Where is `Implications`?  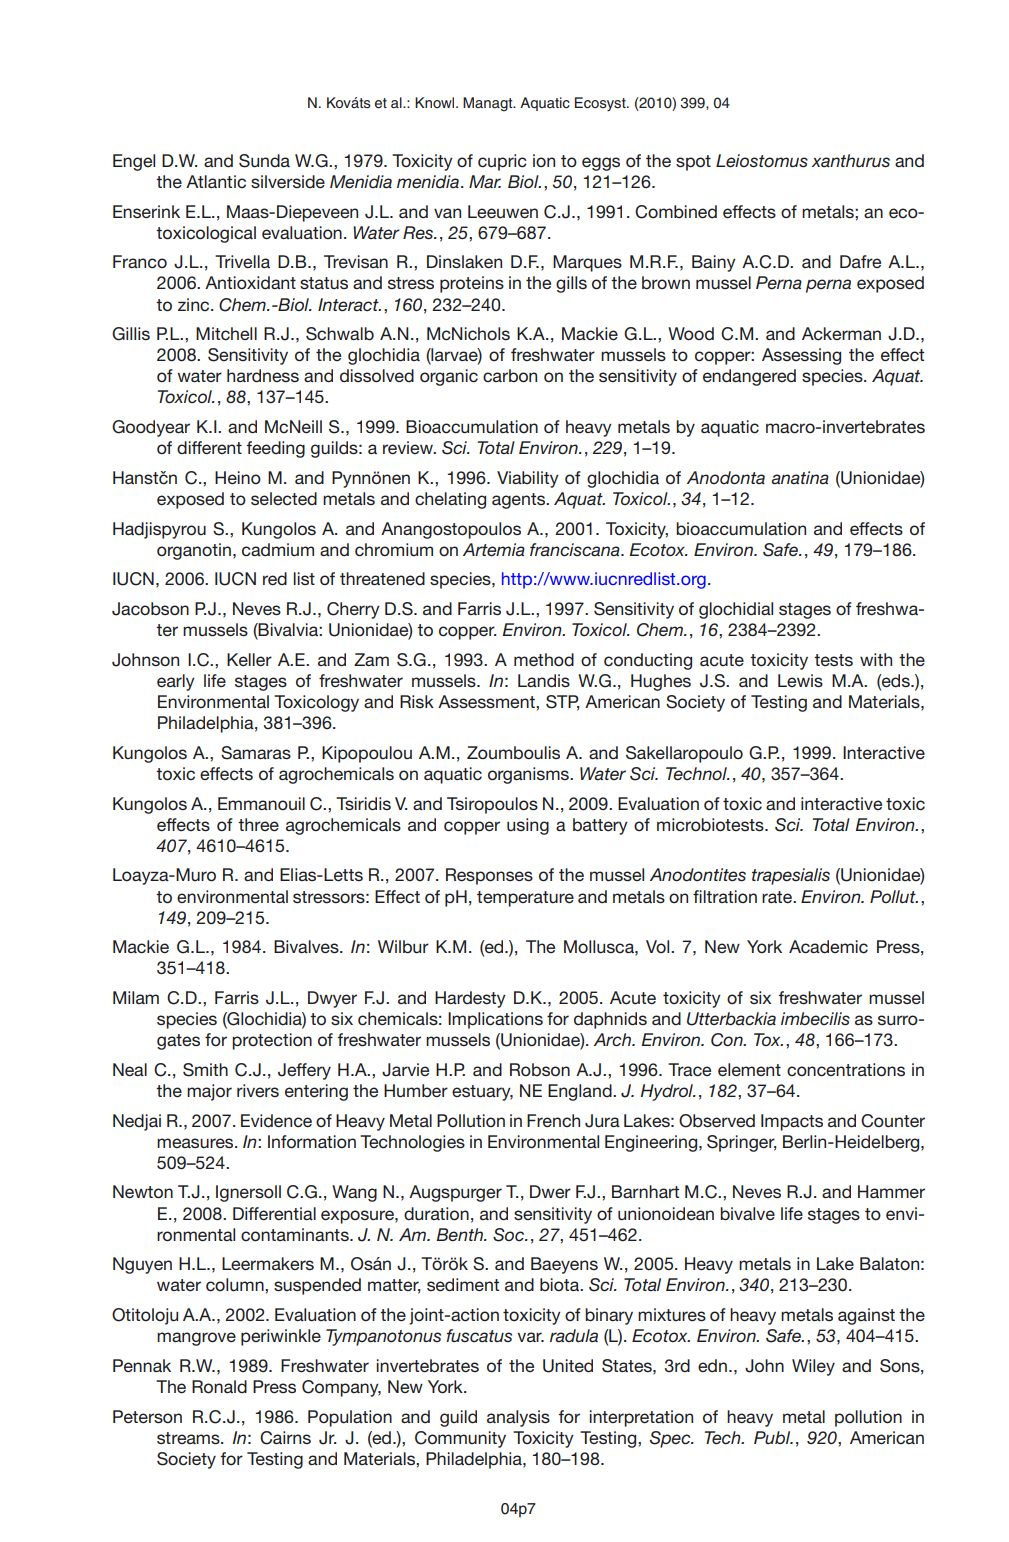 Implications is located at coordinates (495, 1020).
